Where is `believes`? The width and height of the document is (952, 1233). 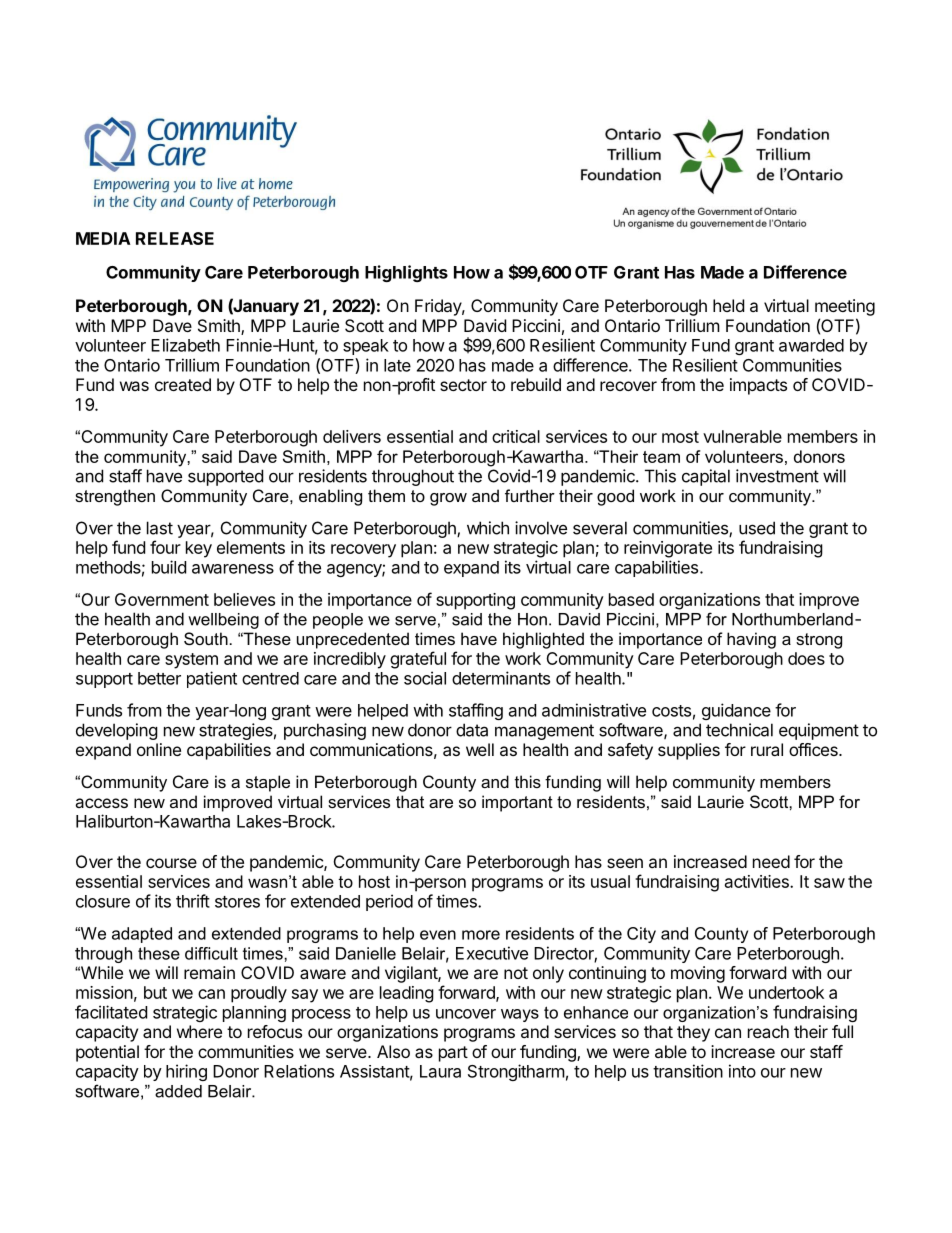 believes is located at coordinates (244, 599).
